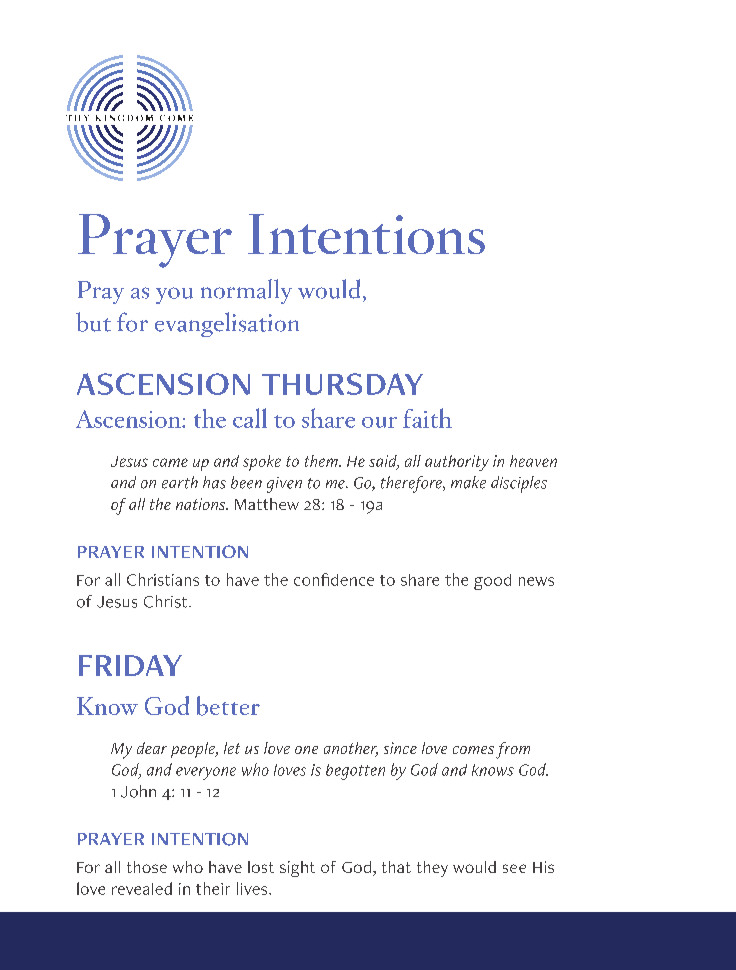  What do you see at coordinates (514, 868) in the image?
I see `see` at bounding box center [514, 868].
